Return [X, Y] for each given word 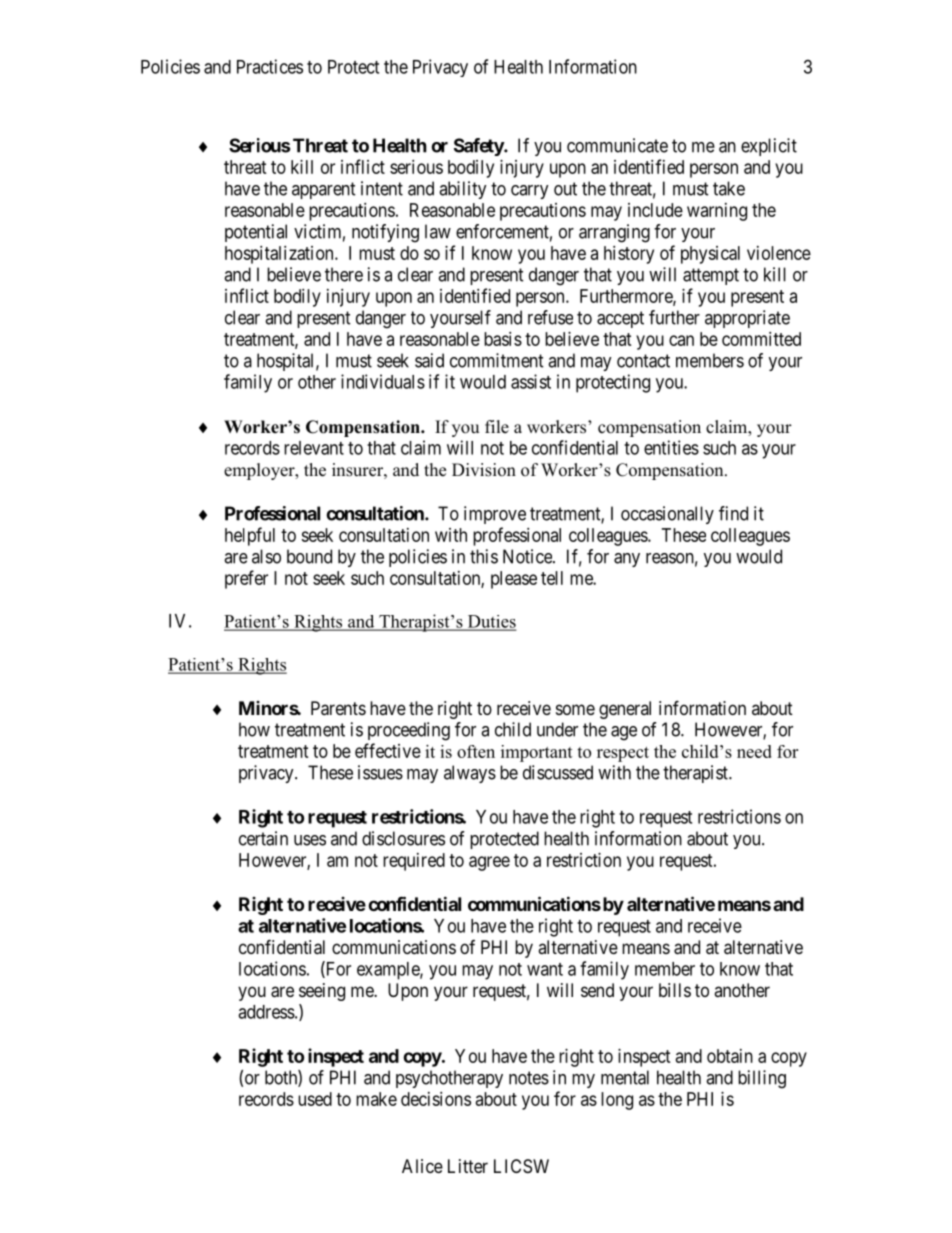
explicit [769, 147]
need [754, 751]
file [497, 427]
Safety [479, 147]
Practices [270, 66]
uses [310, 840]
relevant [314, 448]
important [537, 753]
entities [671, 447]
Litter [468, 1166]
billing [762, 1079]
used [315, 1099]
